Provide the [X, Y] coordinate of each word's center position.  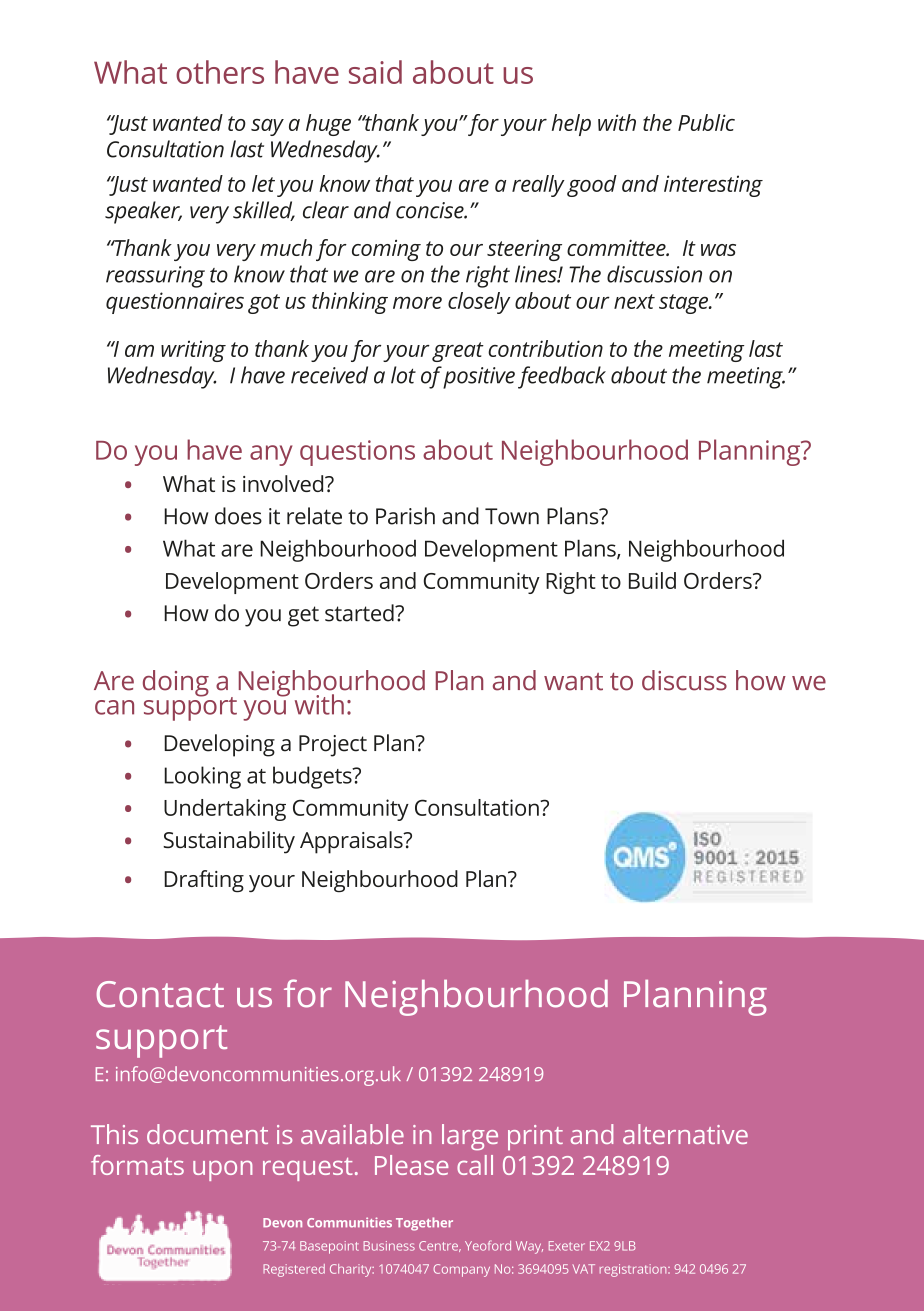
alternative [685, 1134]
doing [176, 683]
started [360, 613]
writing [193, 351]
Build [652, 580]
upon [223, 1171]
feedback [562, 377]
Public [706, 122]
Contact [160, 994]
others [220, 72]
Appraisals [352, 842]
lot [403, 375]
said [375, 72]
